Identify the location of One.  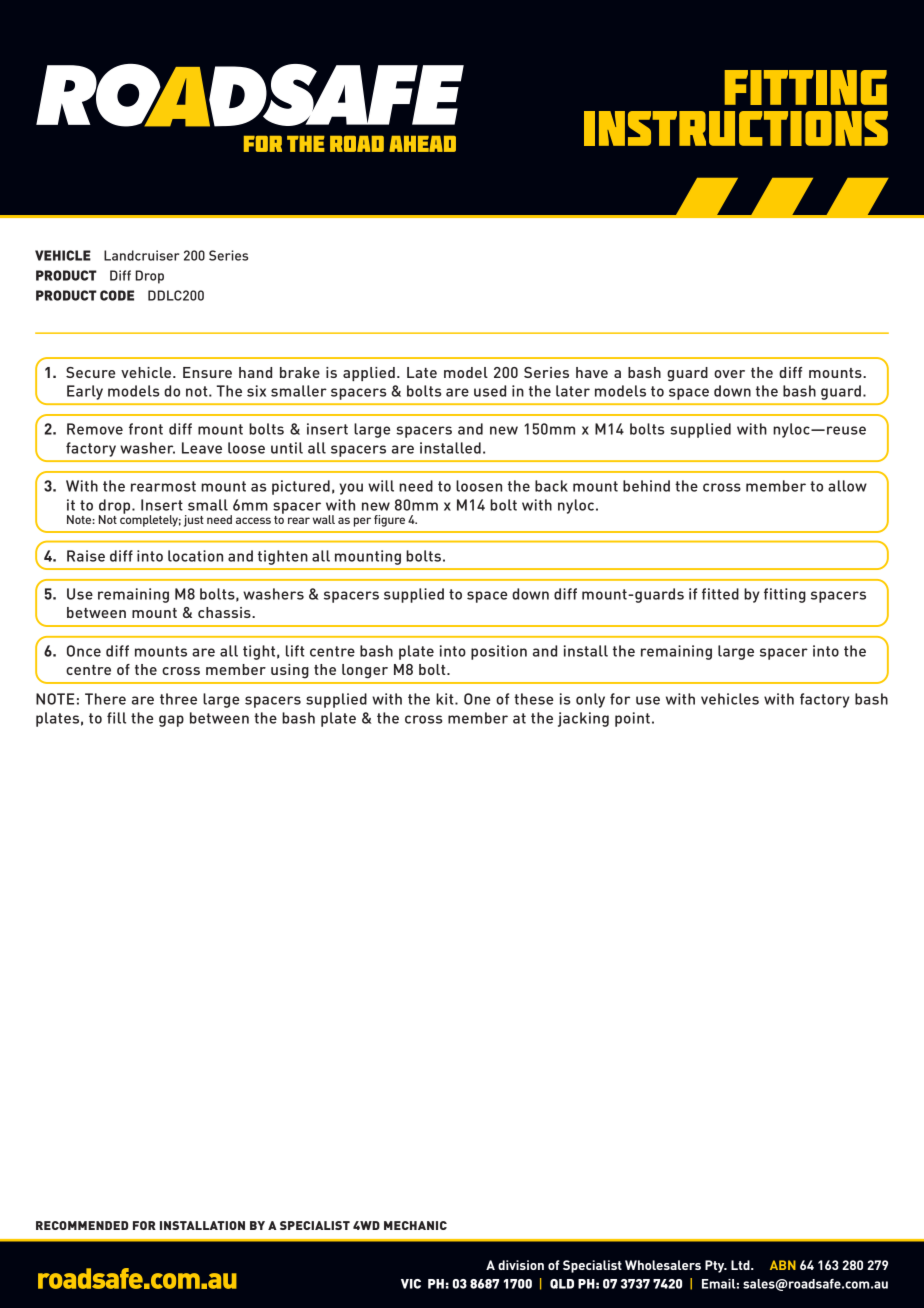
(477, 699).
